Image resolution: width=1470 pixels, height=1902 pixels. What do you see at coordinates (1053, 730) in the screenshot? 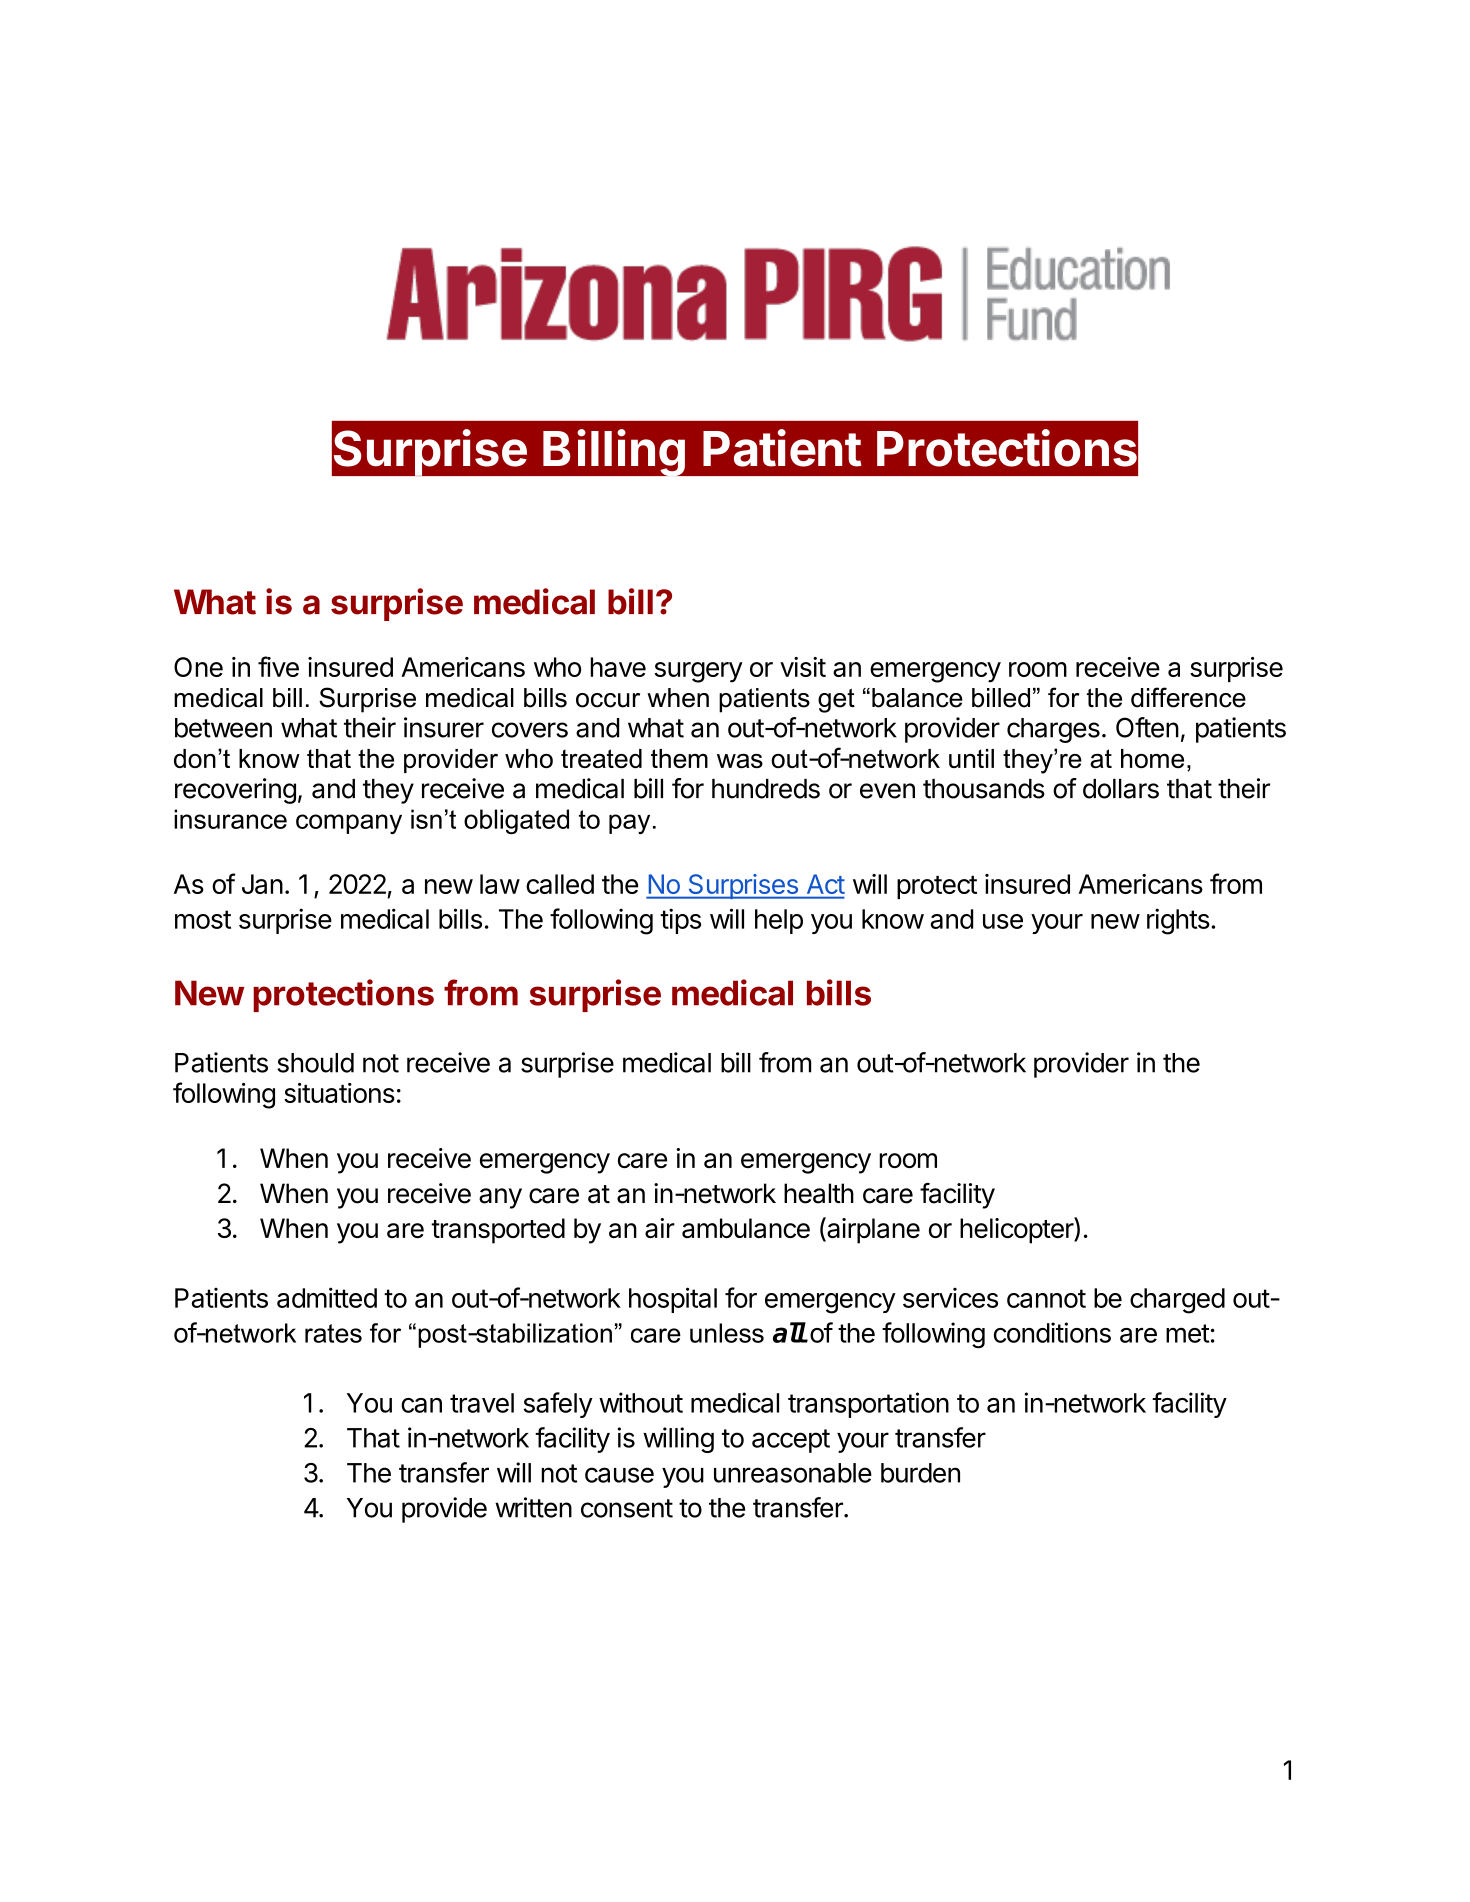
I see `charges` at bounding box center [1053, 730].
